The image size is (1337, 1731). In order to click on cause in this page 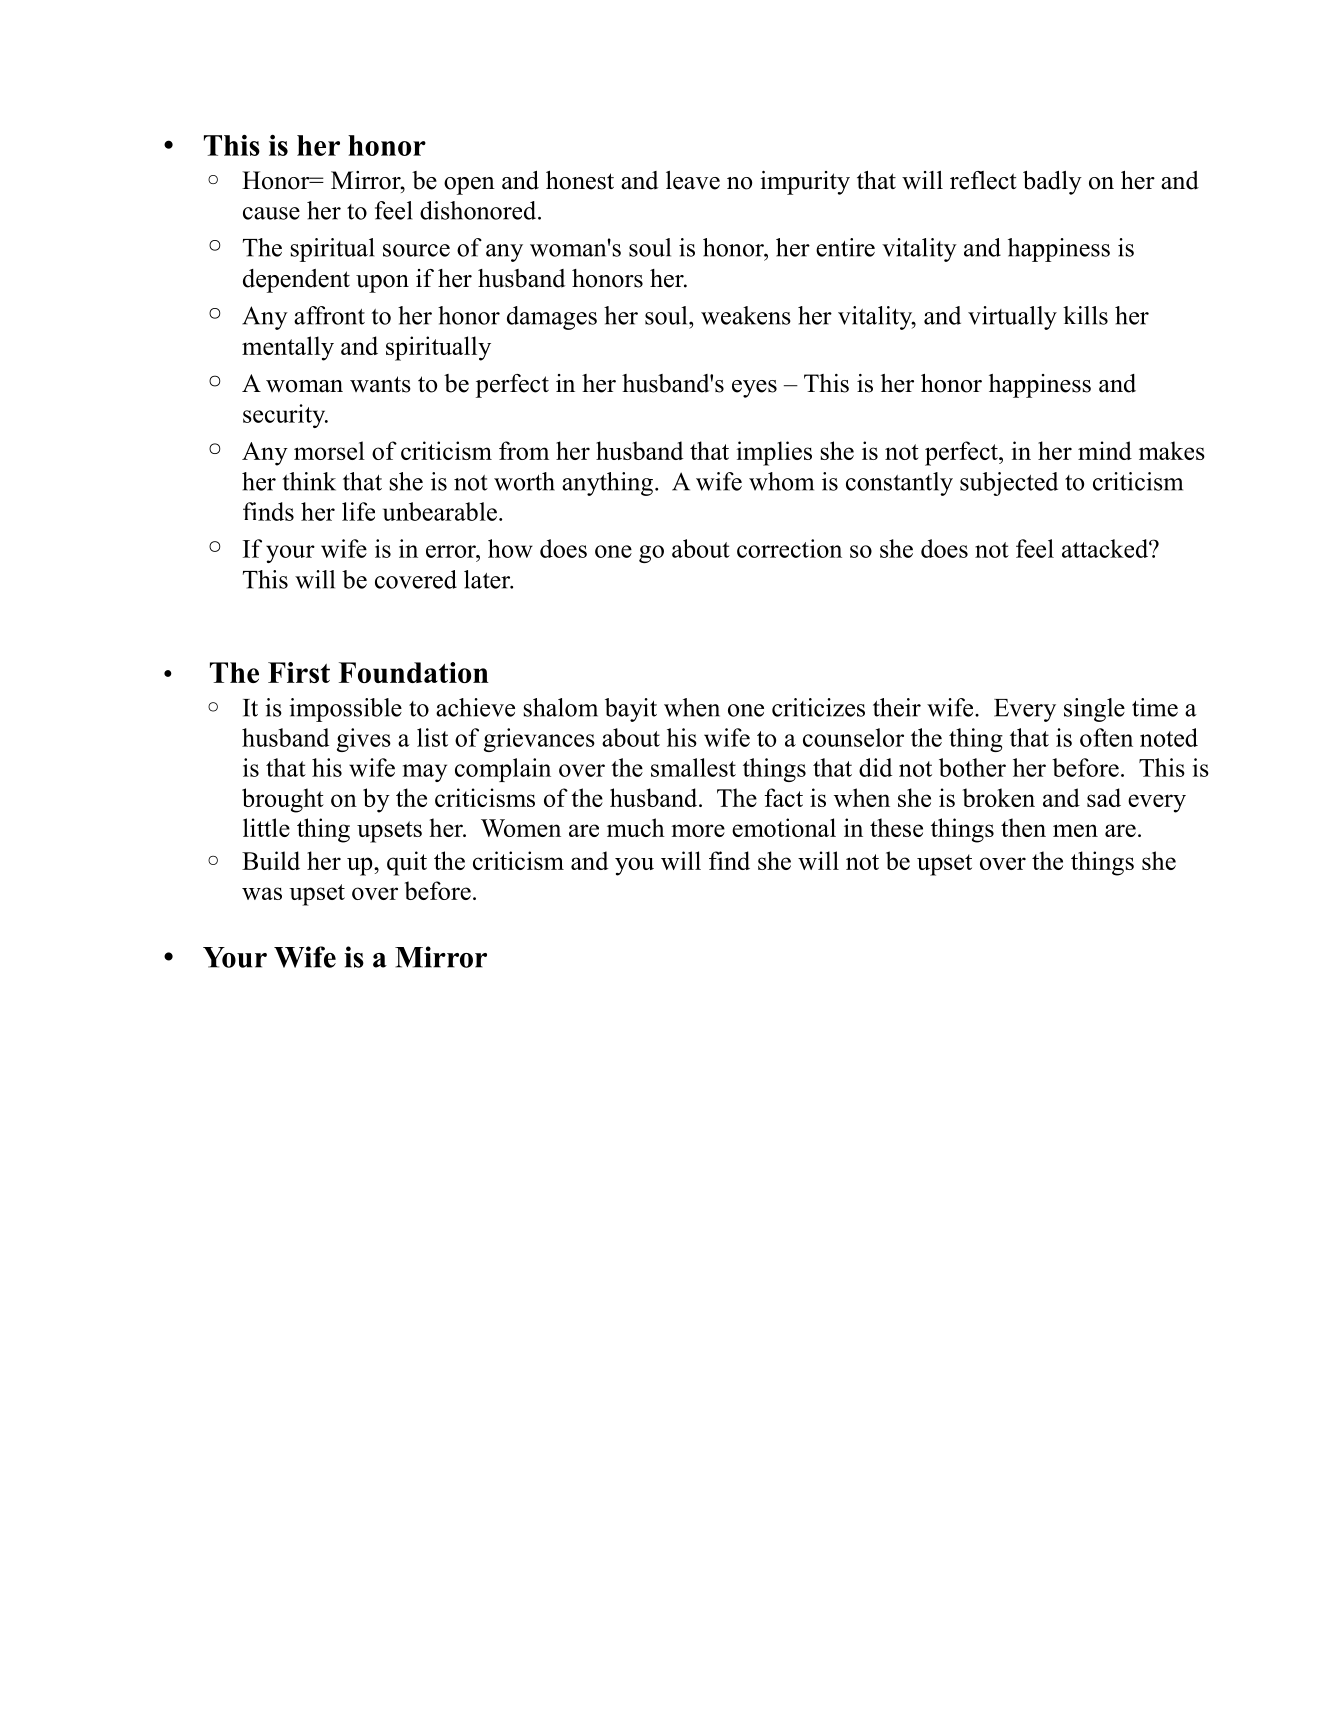, I will do `click(271, 213)`.
